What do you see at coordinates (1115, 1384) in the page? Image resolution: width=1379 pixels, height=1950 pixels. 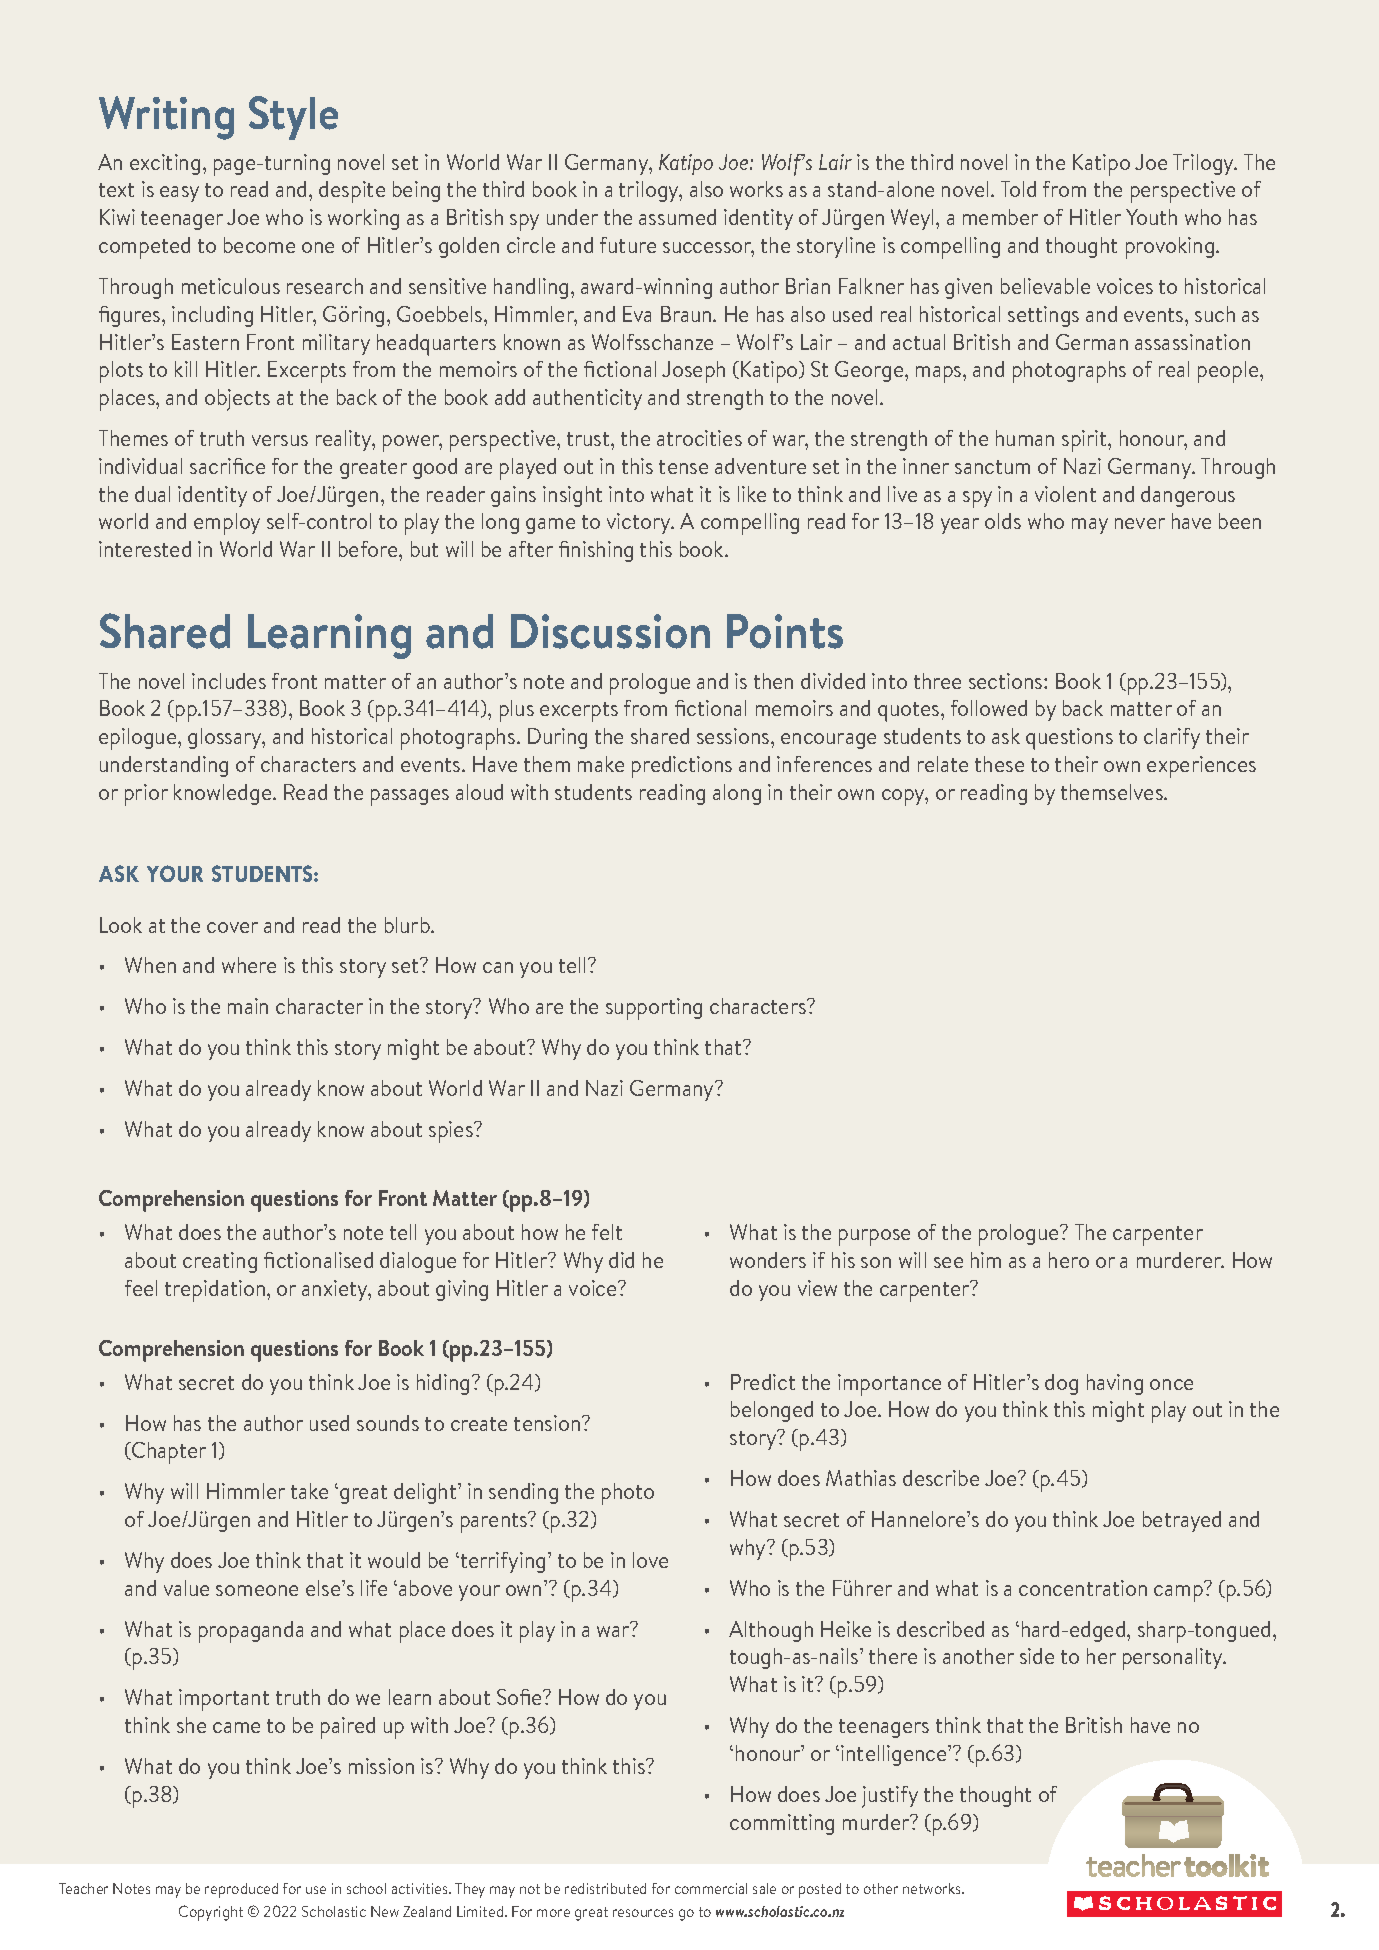 I see `having` at bounding box center [1115, 1384].
